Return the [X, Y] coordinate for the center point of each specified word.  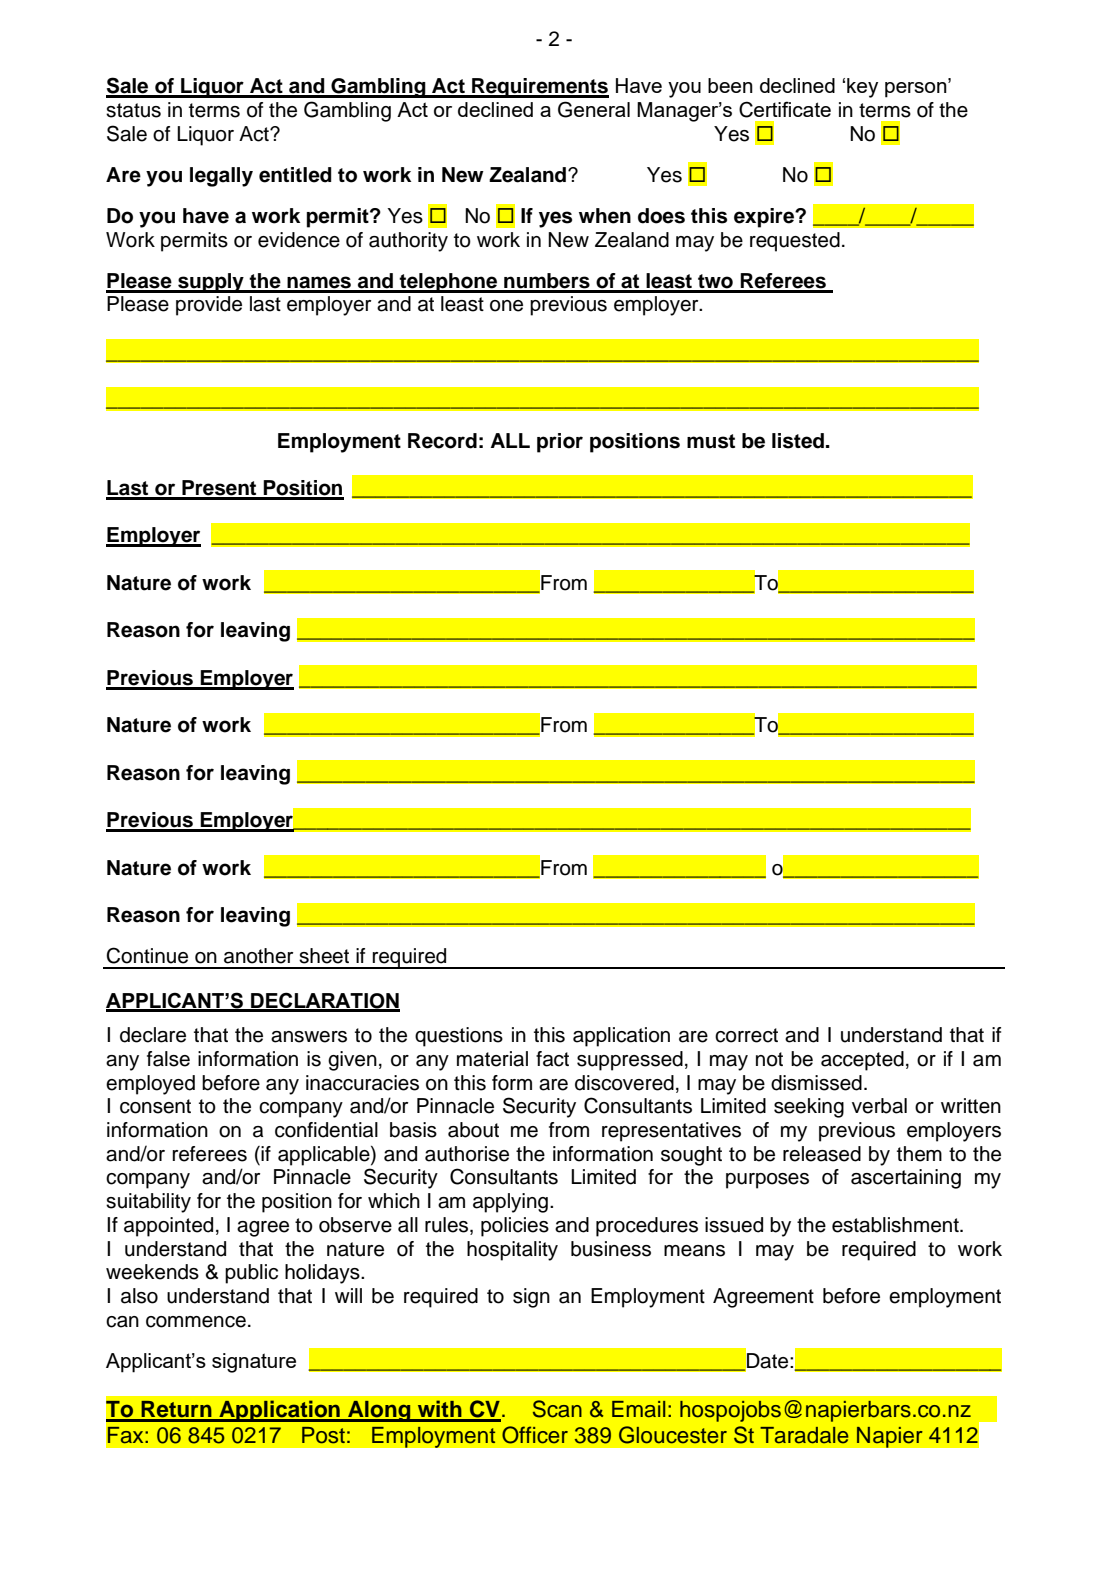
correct [746, 1035]
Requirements [539, 88]
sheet [324, 956]
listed [798, 441]
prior [560, 443]
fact [552, 1059]
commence [196, 1322]
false [168, 1059]
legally [221, 177]
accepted [862, 1061]
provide [209, 306]
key [862, 88]
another [258, 956]
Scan [557, 1409]
